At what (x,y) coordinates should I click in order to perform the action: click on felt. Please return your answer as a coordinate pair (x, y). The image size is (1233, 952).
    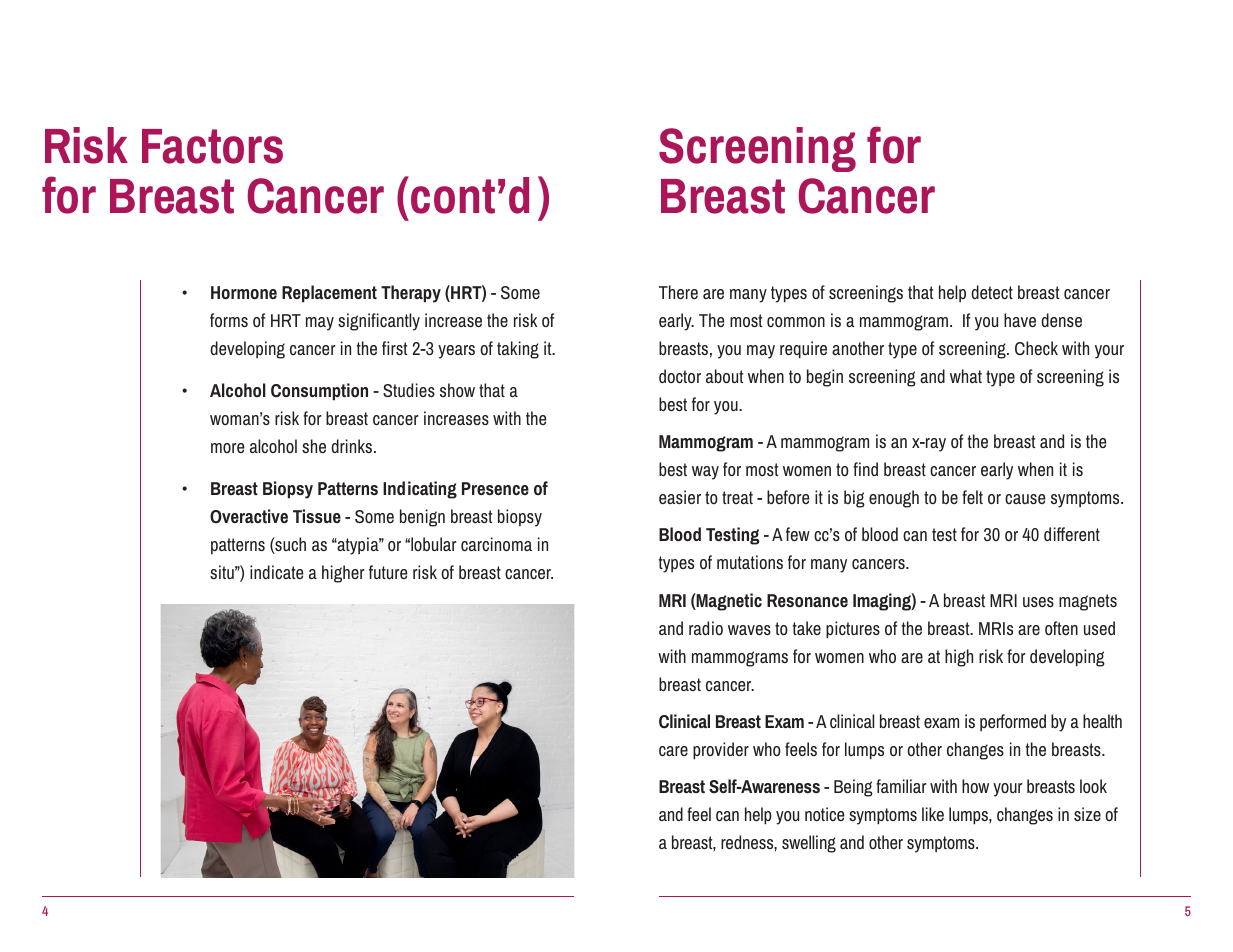
    Looking at the image, I should click on (972, 497).
